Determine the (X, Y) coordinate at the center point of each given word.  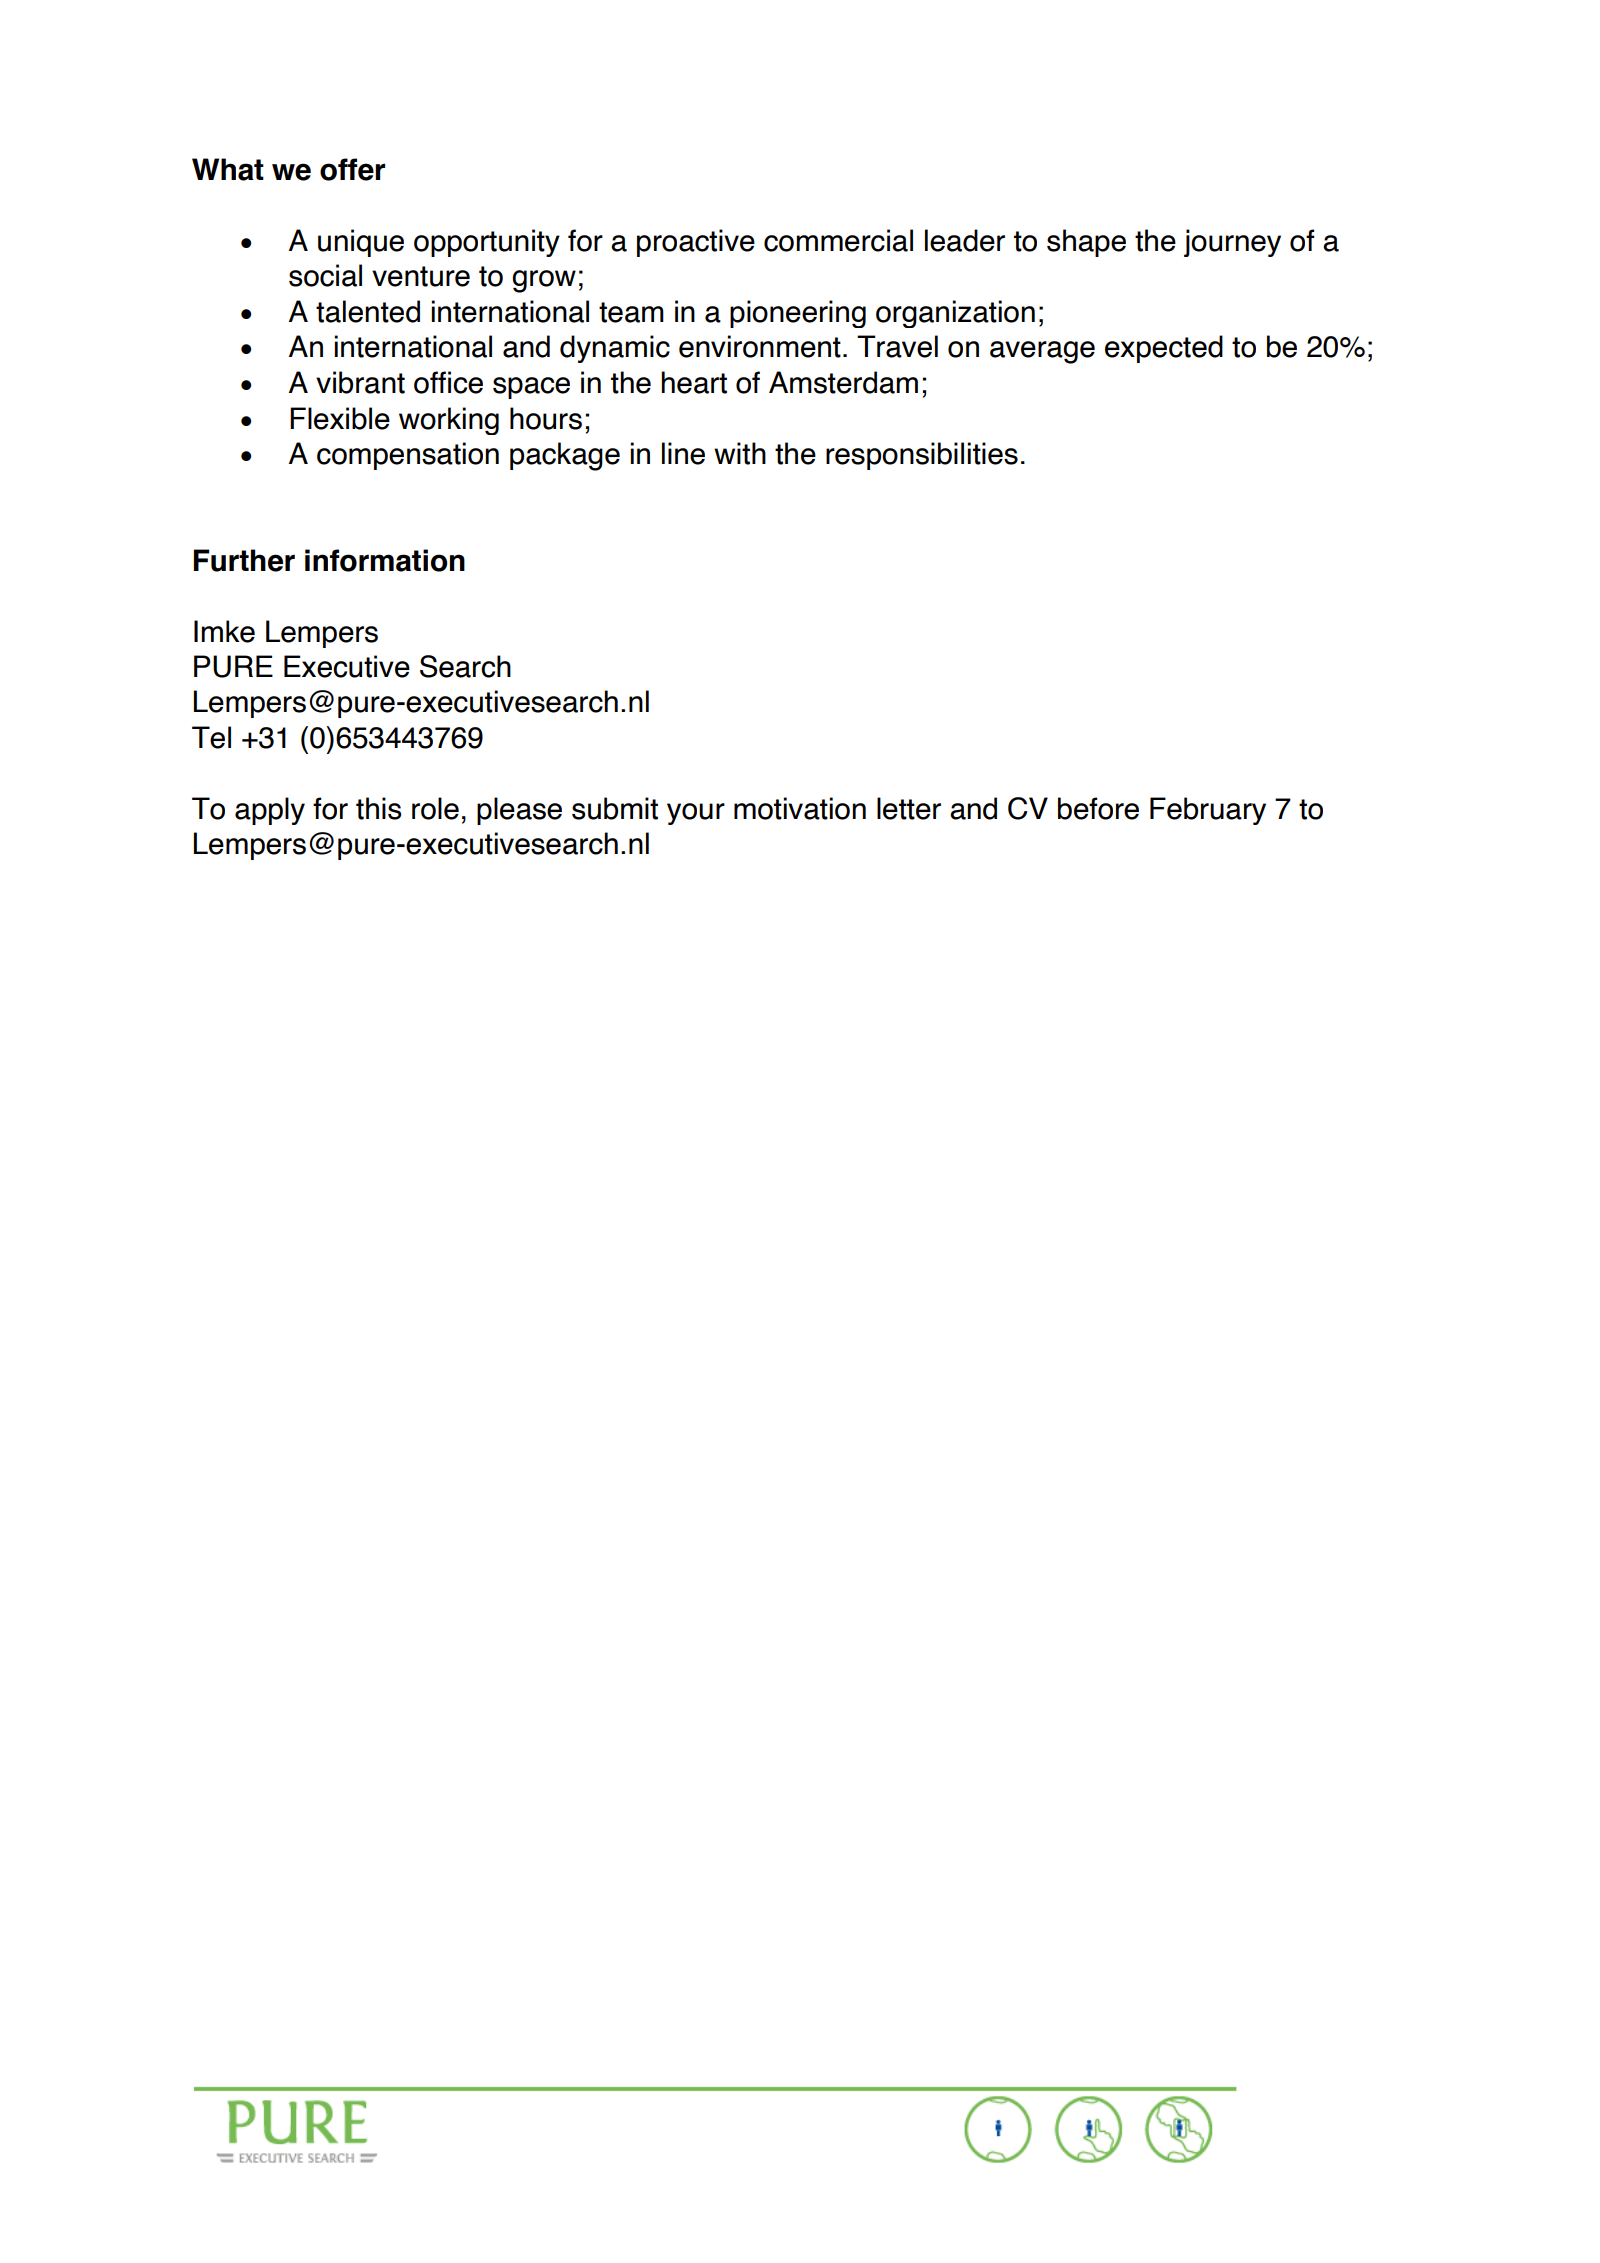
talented (368, 311)
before (1098, 808)
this (379, 808)
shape (1086, 243)
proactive (696, 243)
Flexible (340, 418)
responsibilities (922, 456)
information (385, 560)
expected (1164, 349)
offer (352, 169)
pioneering (798, 314)
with (740, 453)
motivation (800, 808)
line (683, 453)
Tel (211, 737)
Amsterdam (843, 382)
